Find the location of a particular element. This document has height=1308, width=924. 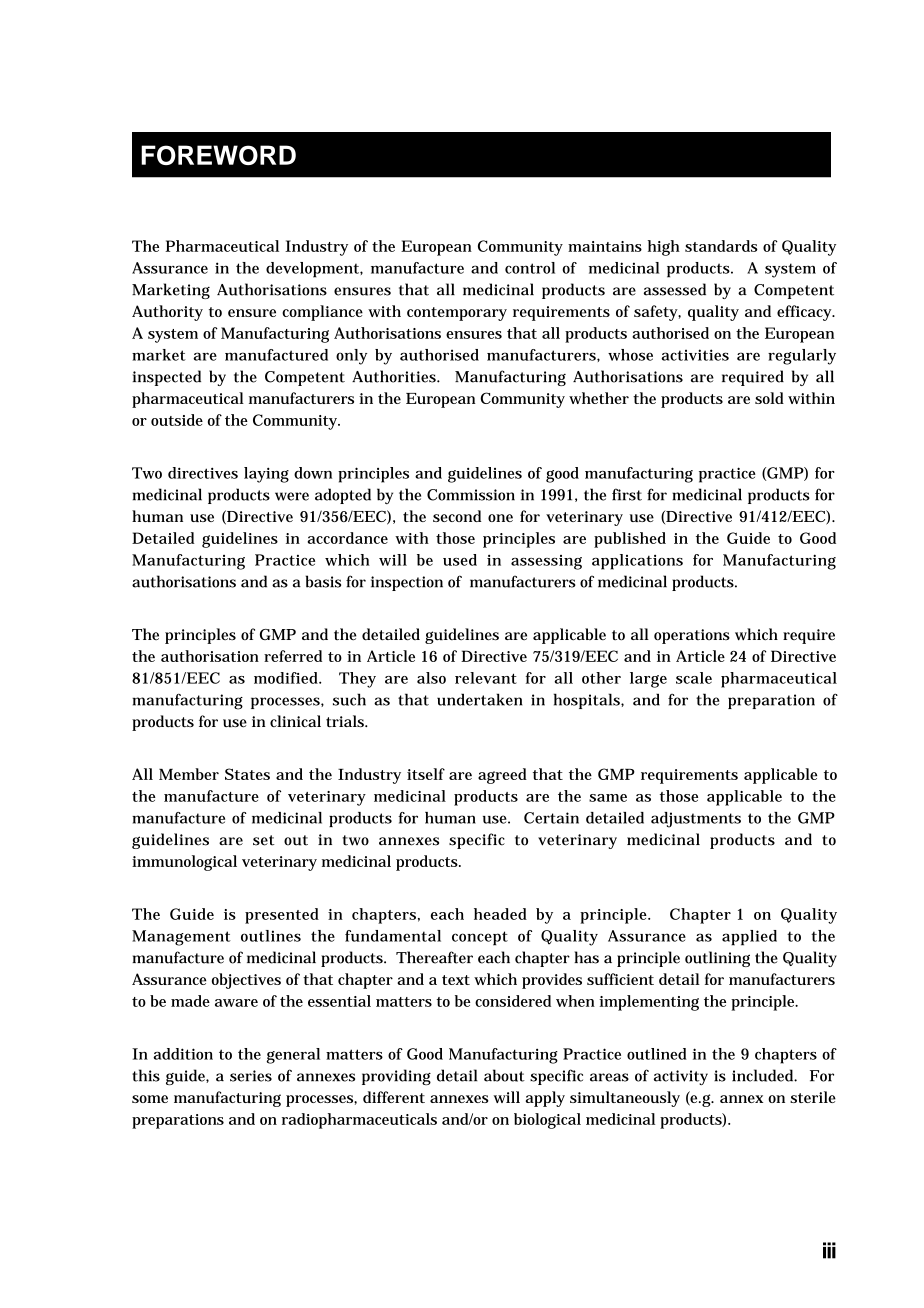

operations is located at coordinates (692, 636).
